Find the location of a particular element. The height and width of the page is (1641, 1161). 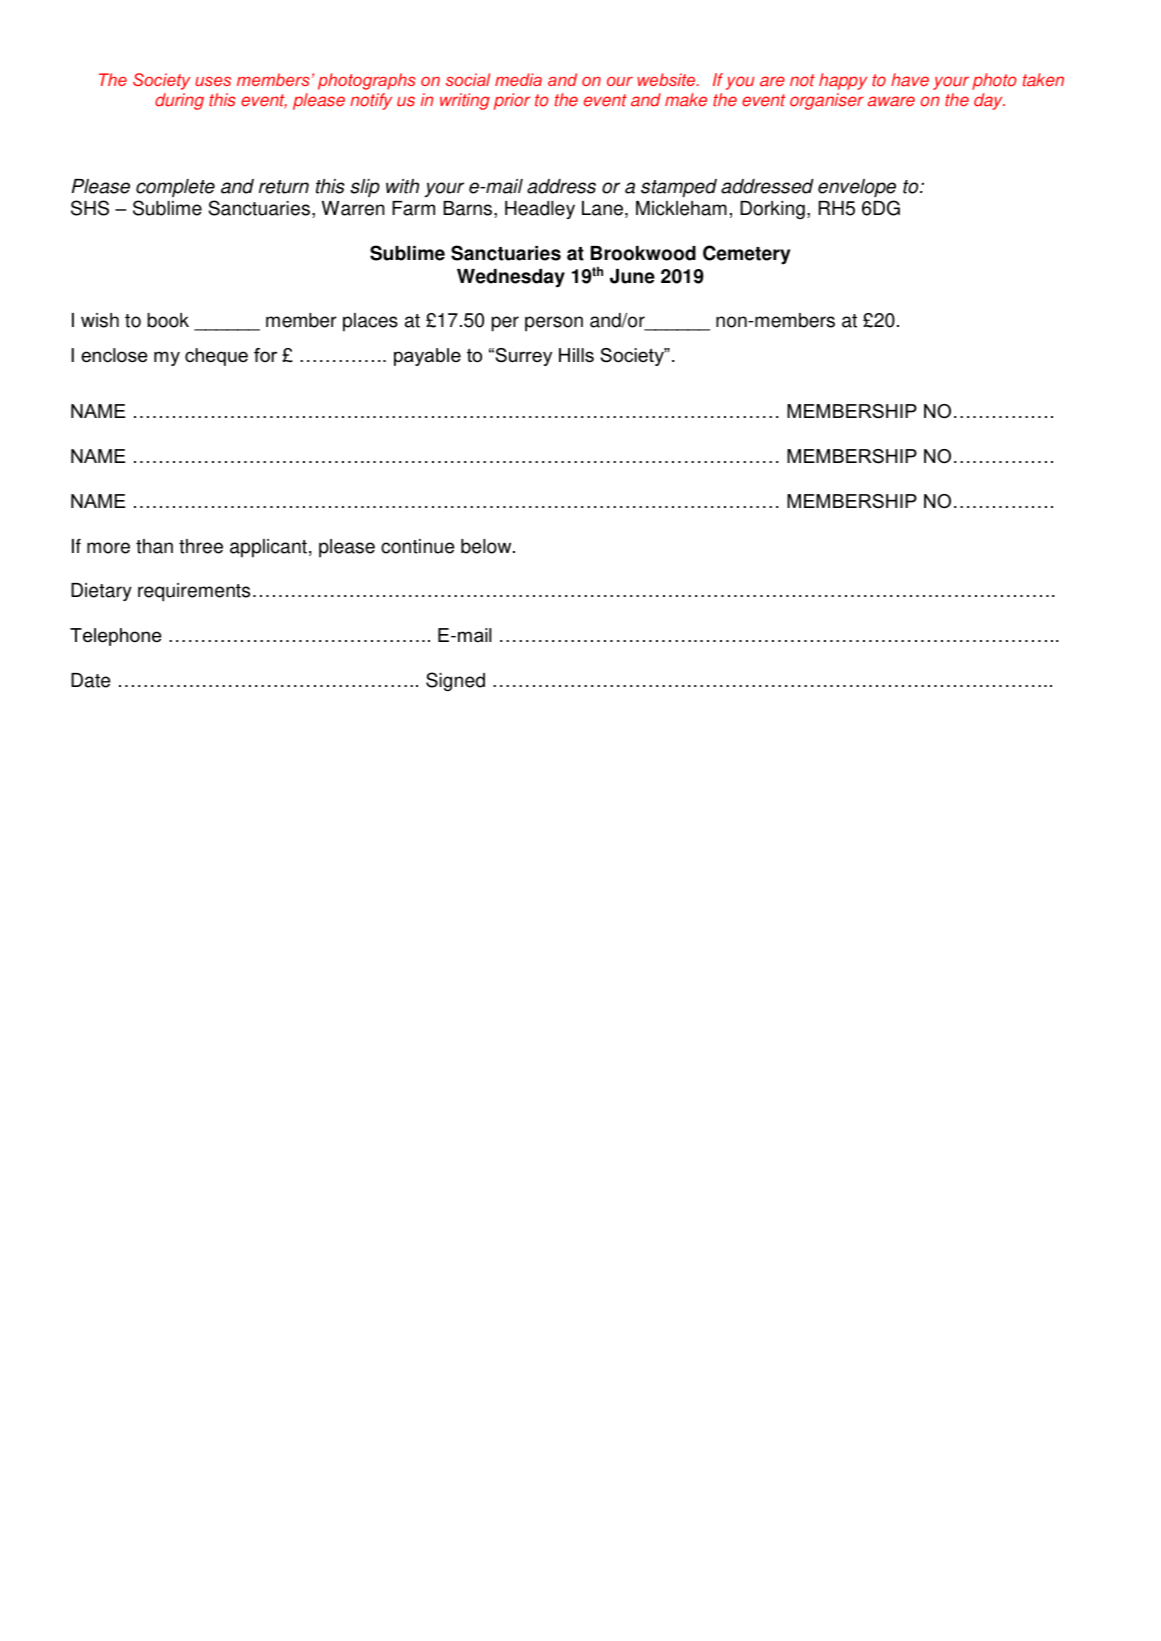

Telephone is located at coordinates (116, 637).
